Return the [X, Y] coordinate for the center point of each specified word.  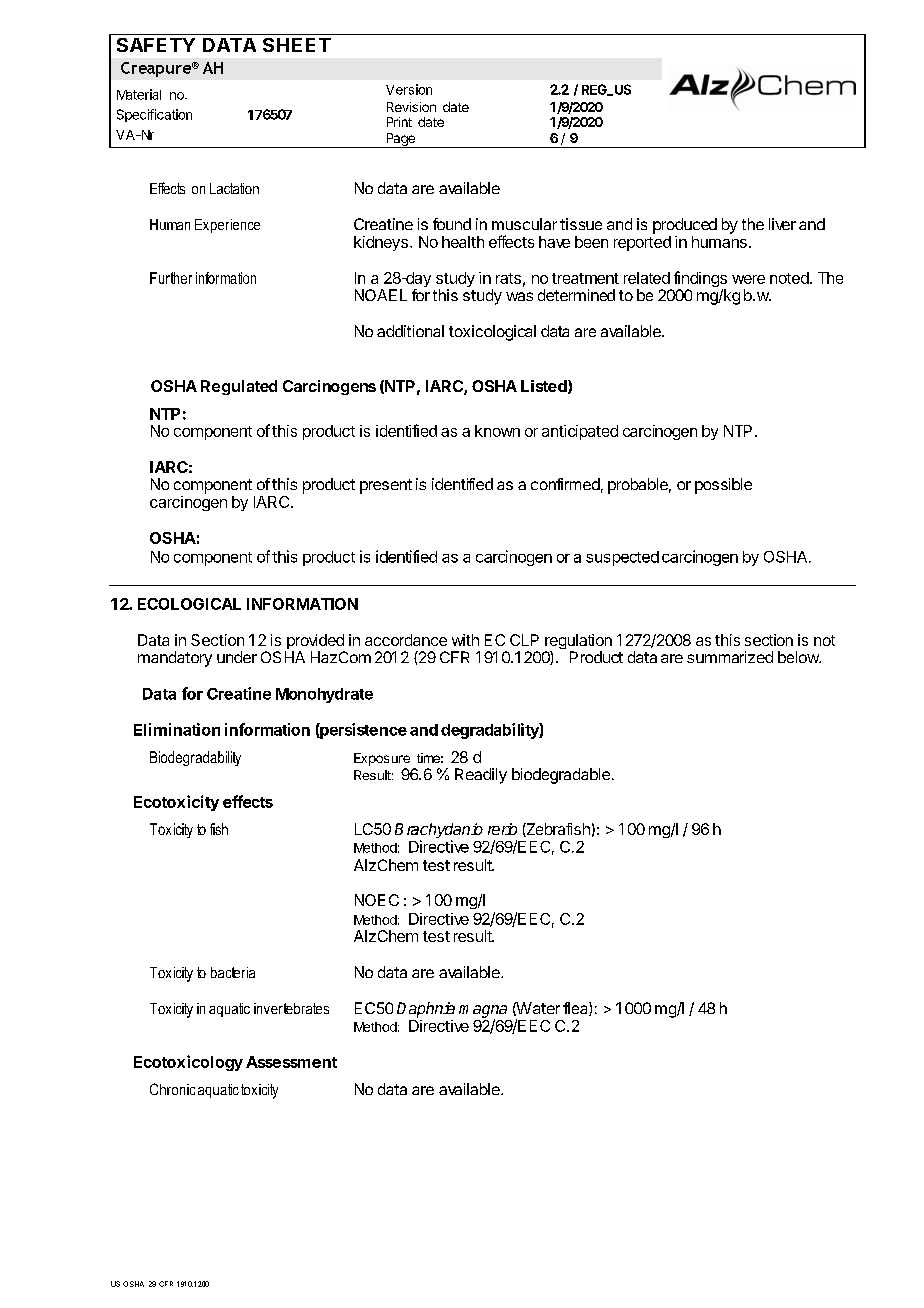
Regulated [239, 387]
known [497, 431]
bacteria [233, 972]
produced [685, 226]
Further [171, 278]
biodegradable [561, 776]
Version [409, 89]
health [463, 242]
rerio [502, 829]
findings [699, 280]
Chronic [172, 1089]
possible [723, 486]
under [237, 657]
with [465, 640]
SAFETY [156, 45]
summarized [730, 657]
